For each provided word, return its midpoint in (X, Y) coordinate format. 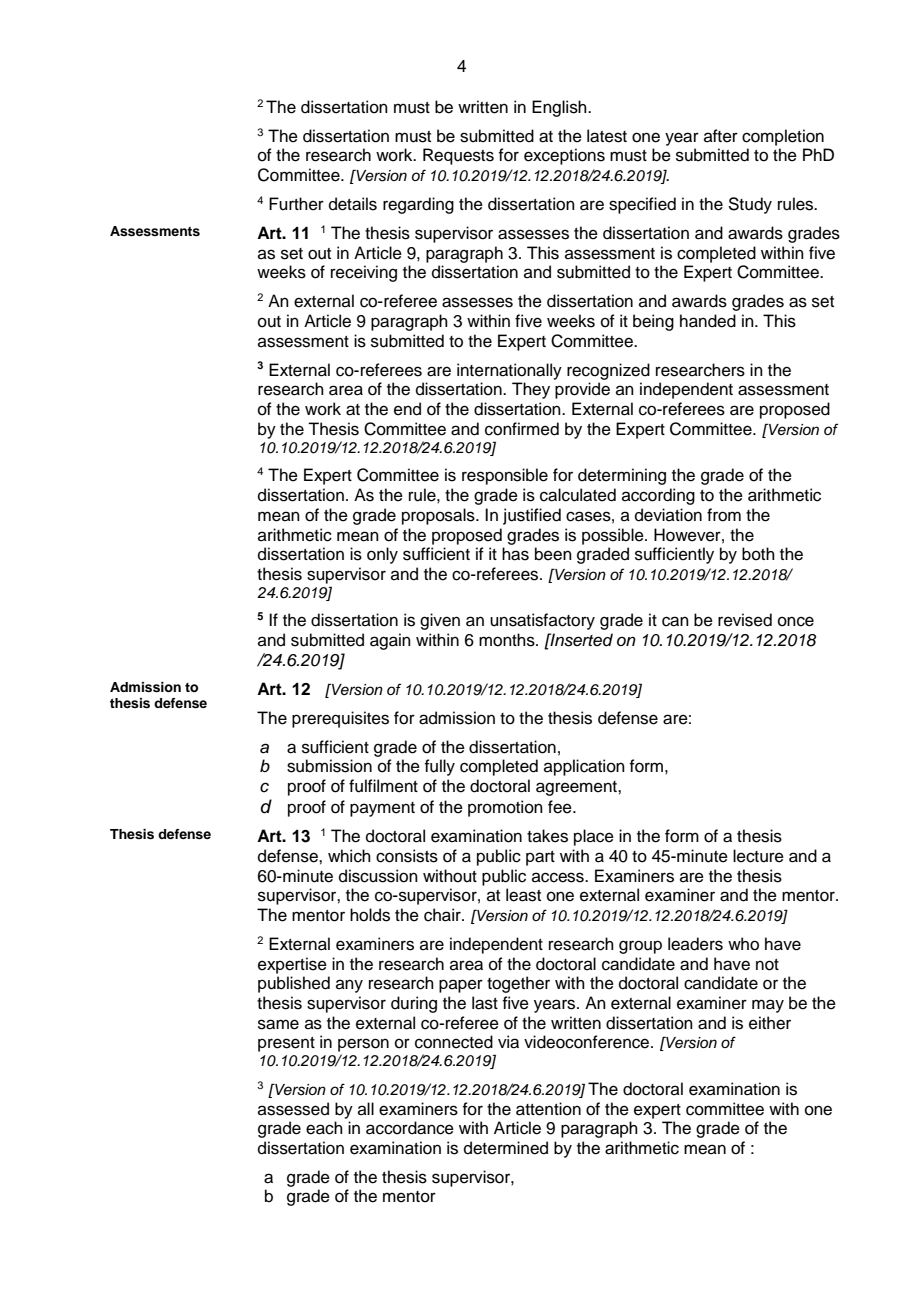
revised (745, 620)
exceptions (564, 156)
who (743, 944)
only (382, 555)
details (353, 204)
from (724, 515)
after (721, 136)
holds (370, 915)
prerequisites (340, 719)
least (523, 895)
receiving (364, 273)
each (324, 1128)
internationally (509, 371)
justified (532, 516)
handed (708, 321)
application (584, 767)
